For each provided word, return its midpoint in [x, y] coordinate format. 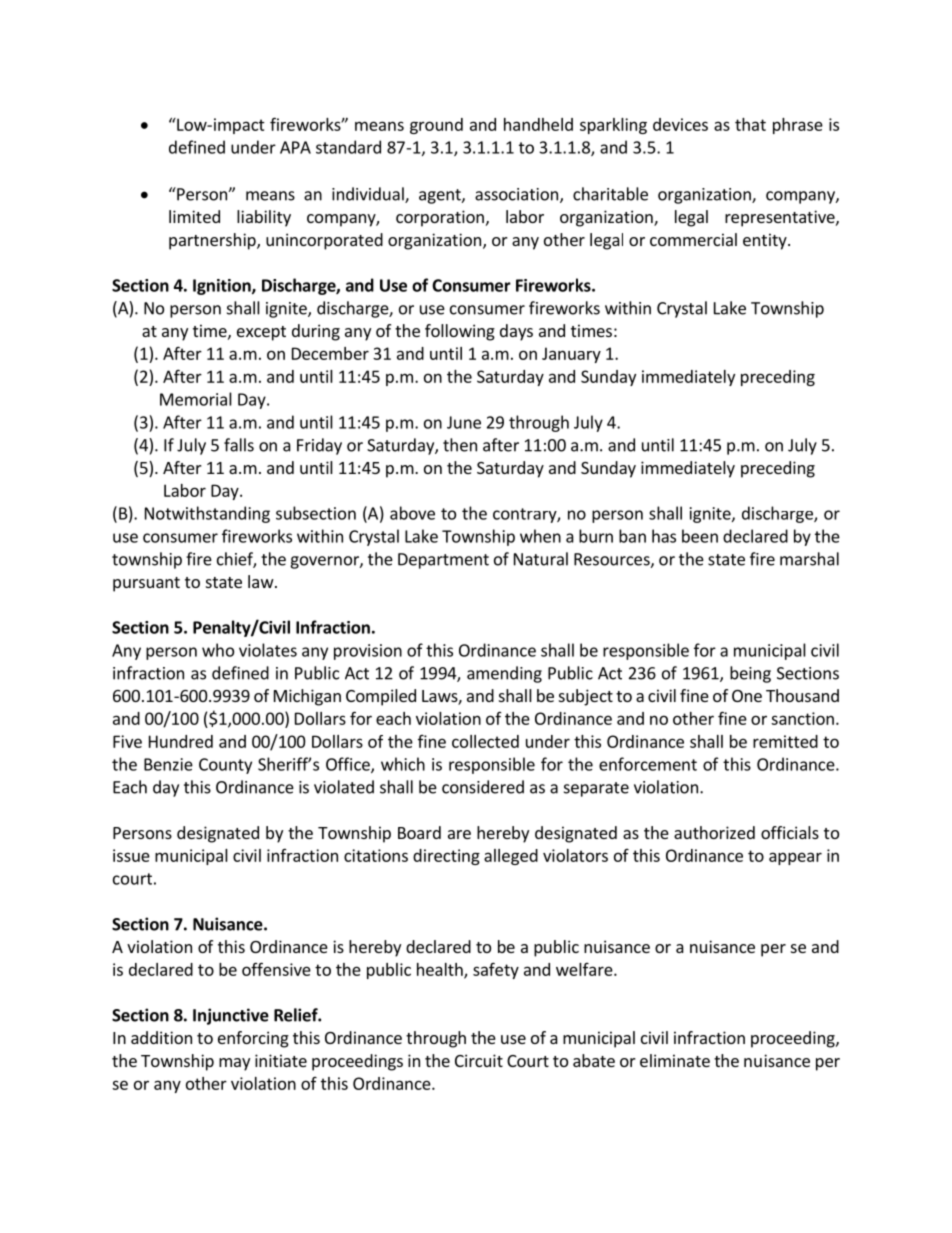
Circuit [479, 1060]
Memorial [196, 399]
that [750, 124]
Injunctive [231, 1016]
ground [436, 126]
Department [443, 561]
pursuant [146, 584]
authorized [714, 832]
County [225, 766]
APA [295, 147]
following [460, 332]
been [700, 536]
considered [483, 787]
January [571, 355]
